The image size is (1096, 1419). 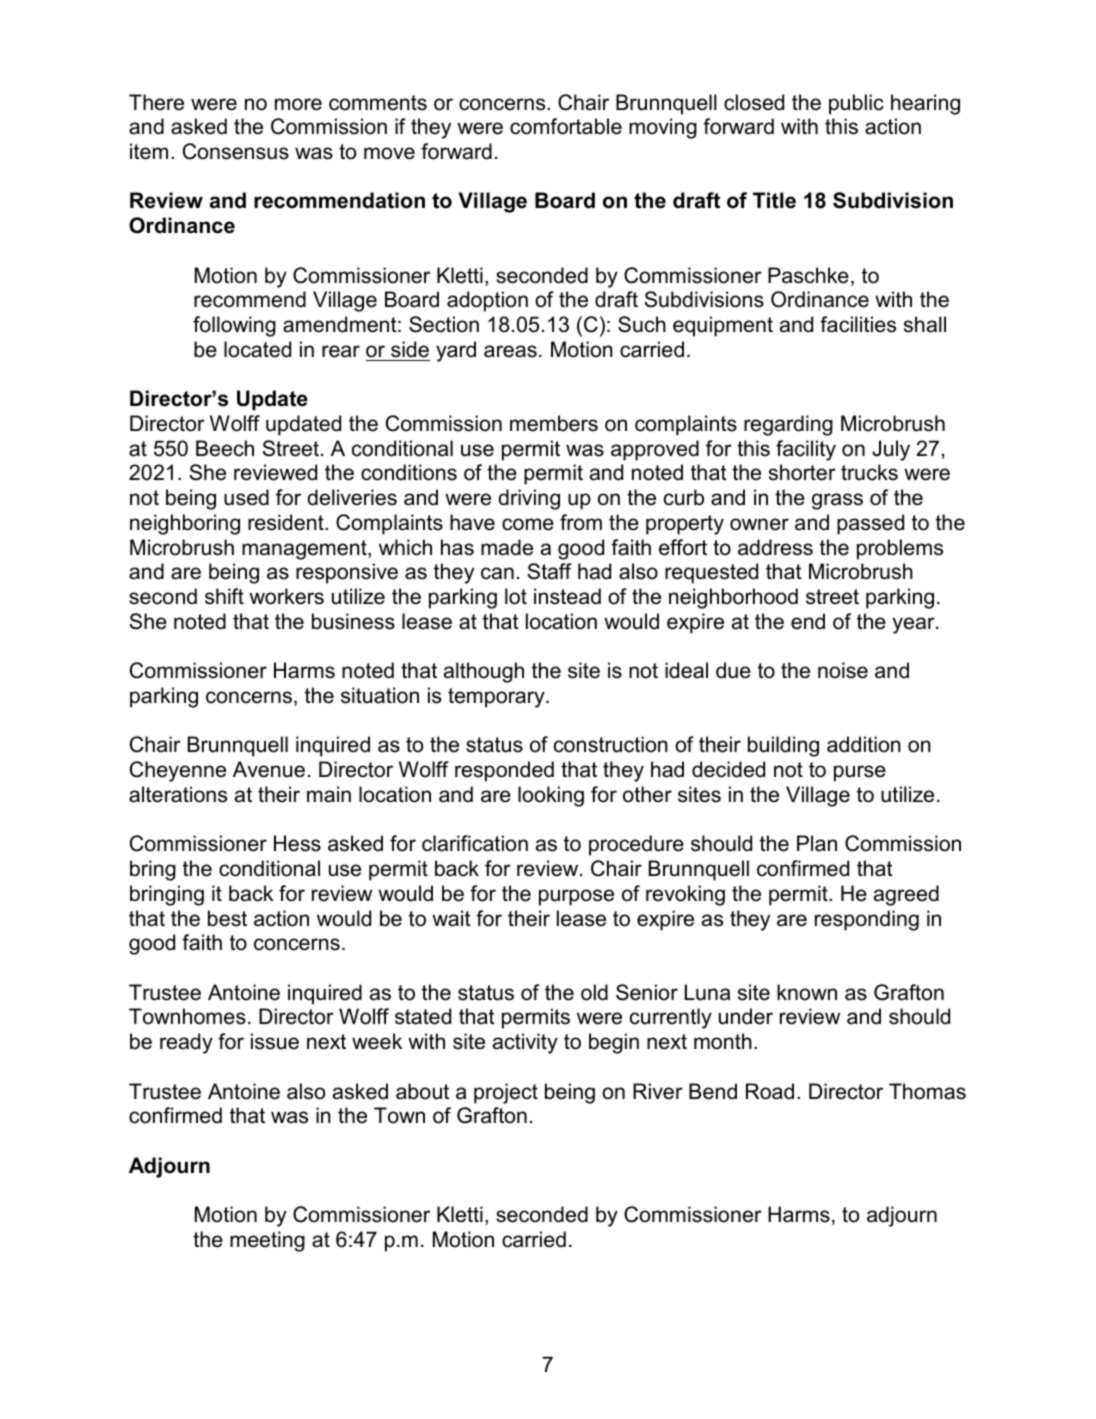 What do you see at coordinates (856, 104) in the document?
I see `public` at bounding box center [856, 104].
